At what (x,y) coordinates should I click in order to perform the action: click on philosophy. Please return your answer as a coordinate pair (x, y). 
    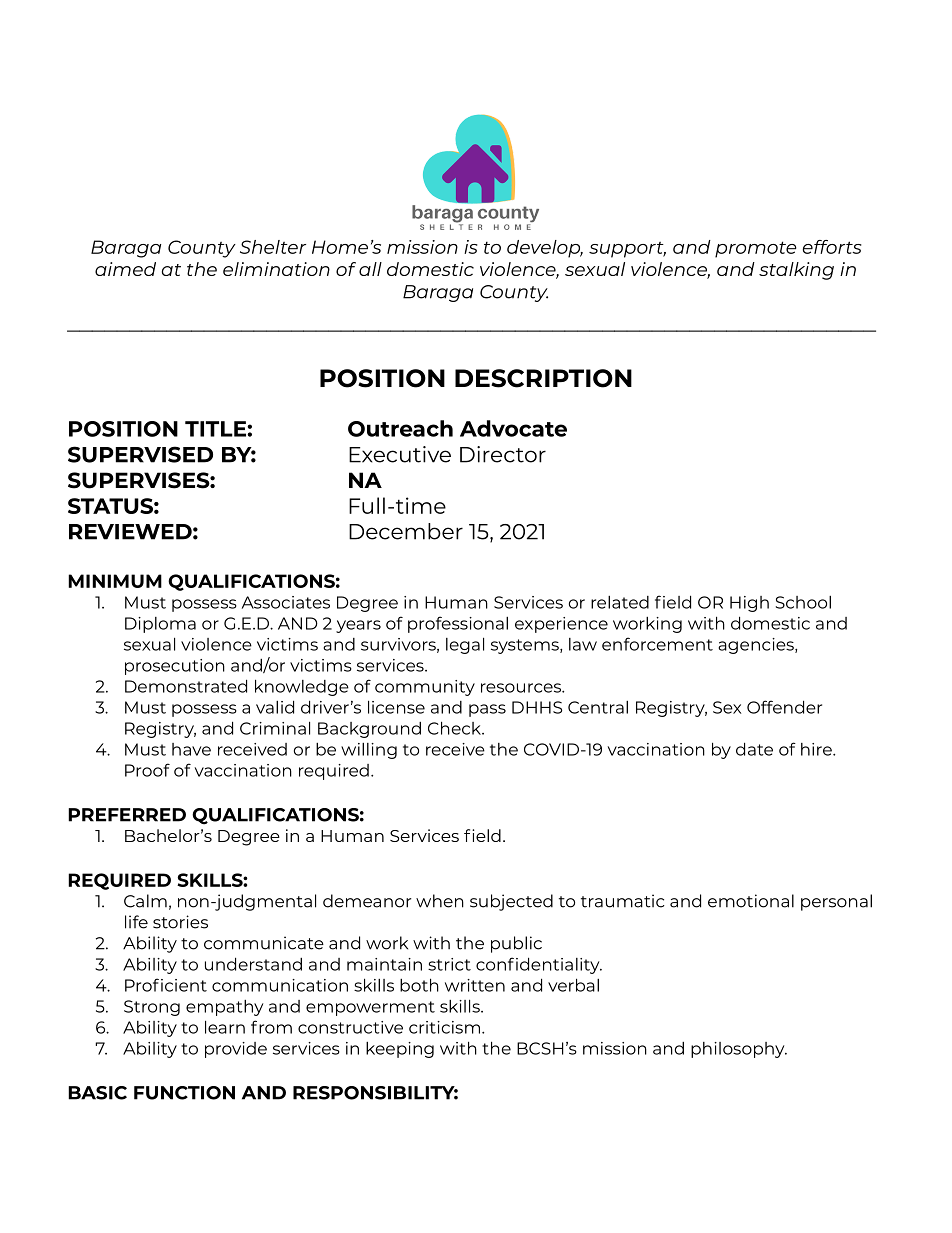
    Looking at the image, I should click on (739, 1050).
